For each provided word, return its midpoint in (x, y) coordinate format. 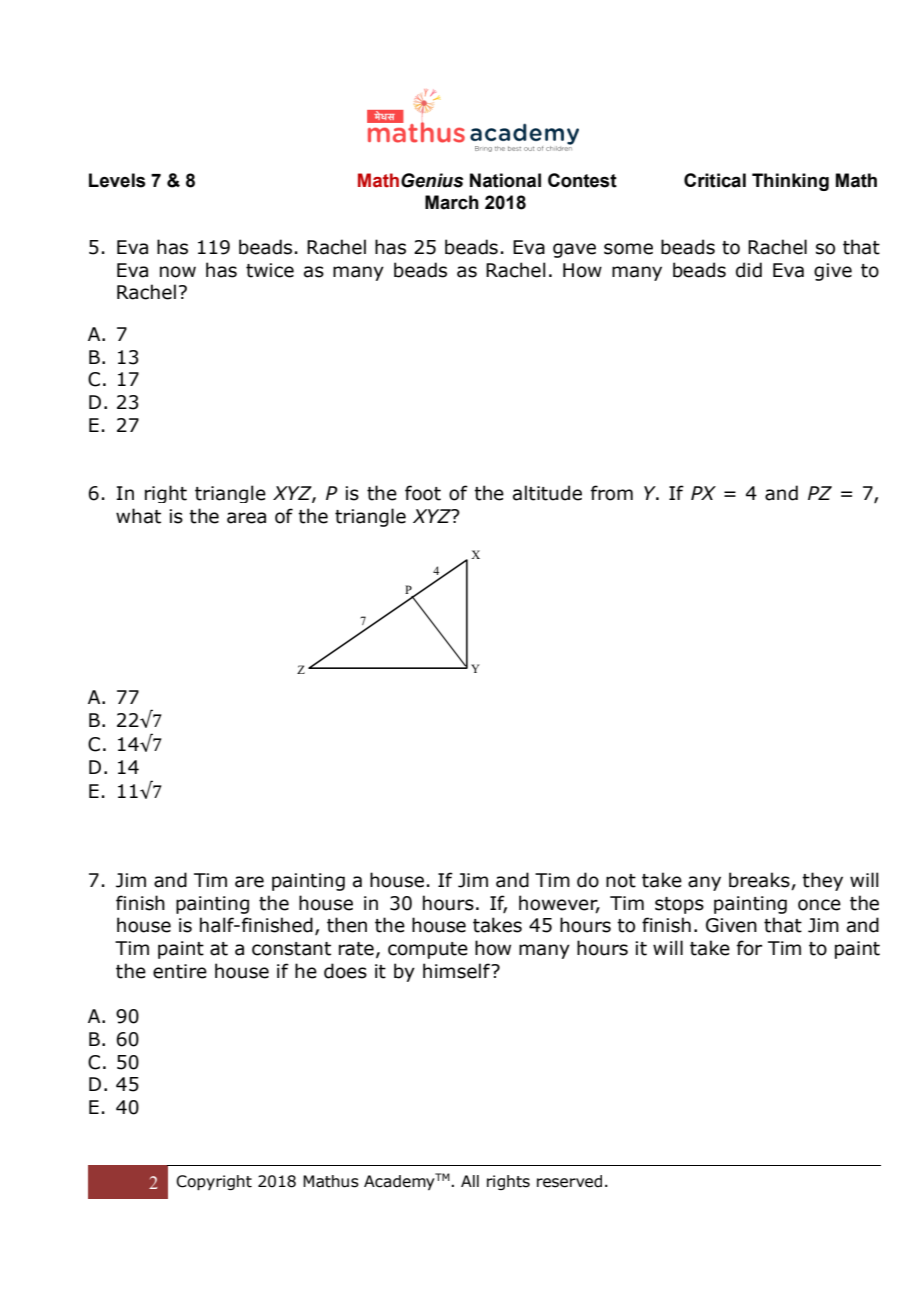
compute (428, 950)
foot (423, 493)
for (749, 948)
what (138, 516)
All (470, 1181)
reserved (569, 1181)
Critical (715, 180)
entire (180, 971)
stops (679, 905)
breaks (760, 881)
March (452, 202)
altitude (547, 493)
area (246, 518)
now (178, 272)
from (612, 493)
